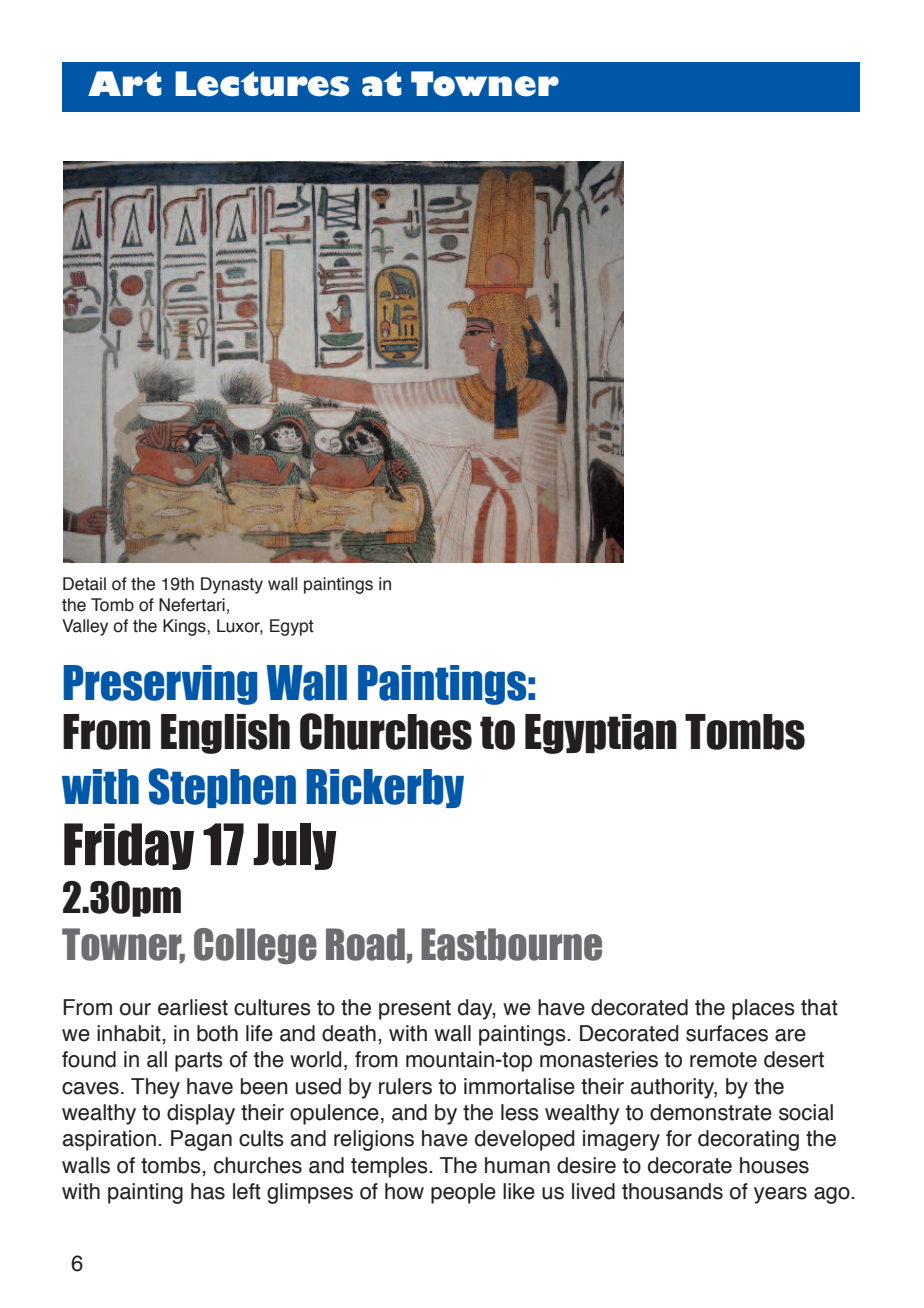 This screenshot has width=924, height=1308. What do you see at coordinates (763, 1009) in the screenshot?
I see `places` at bounding box center [763, 1009].
